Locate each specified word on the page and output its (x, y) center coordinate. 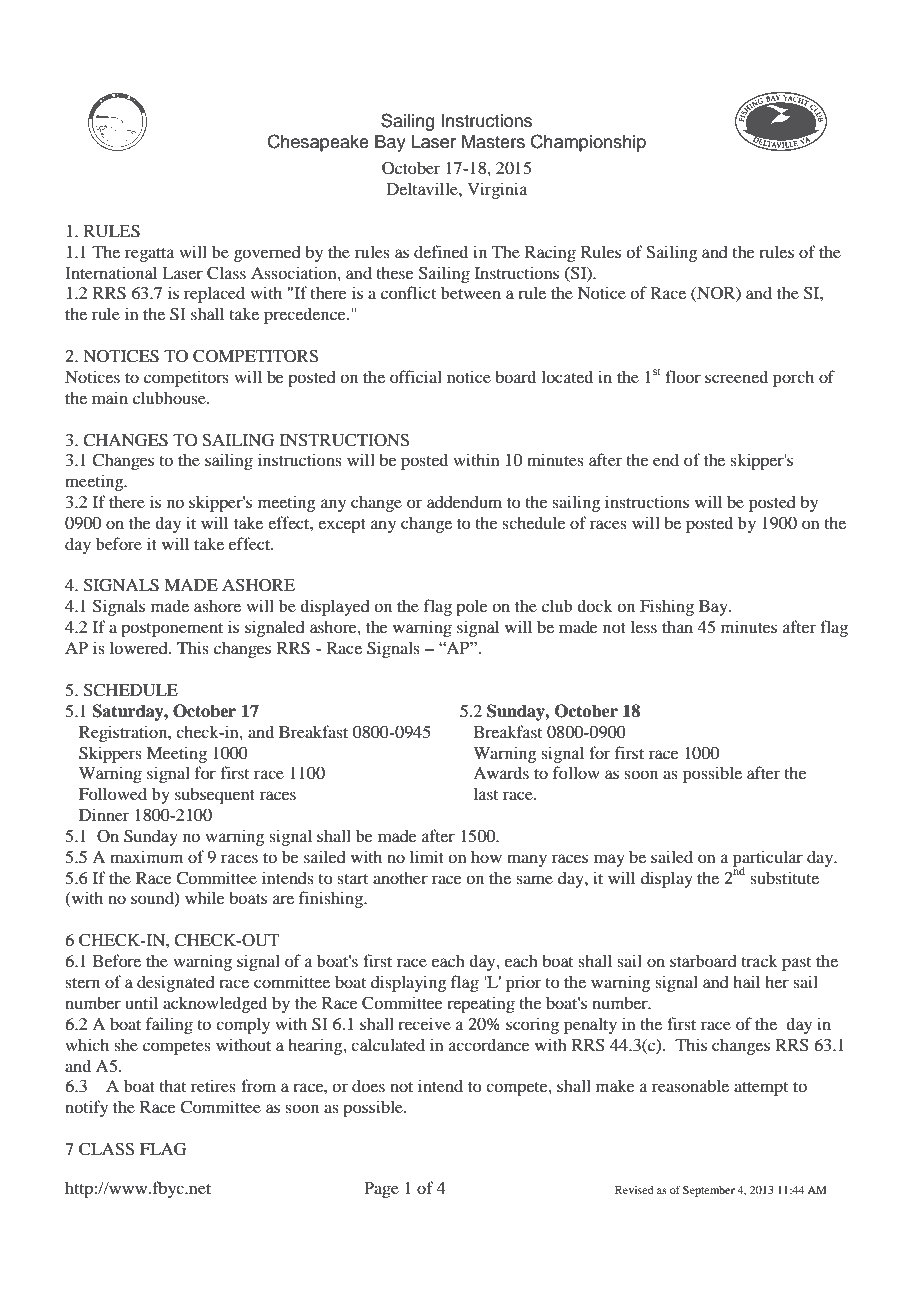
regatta (150, 255)
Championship (588, 143)
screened (736, 376)
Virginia (497, 190)
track (759, 960)
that (172, 1085)
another (400, 877)
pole (472, 607)
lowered (140, 647)
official (416, 376)
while (205, 897)
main (110, 397)
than (677, 626)
